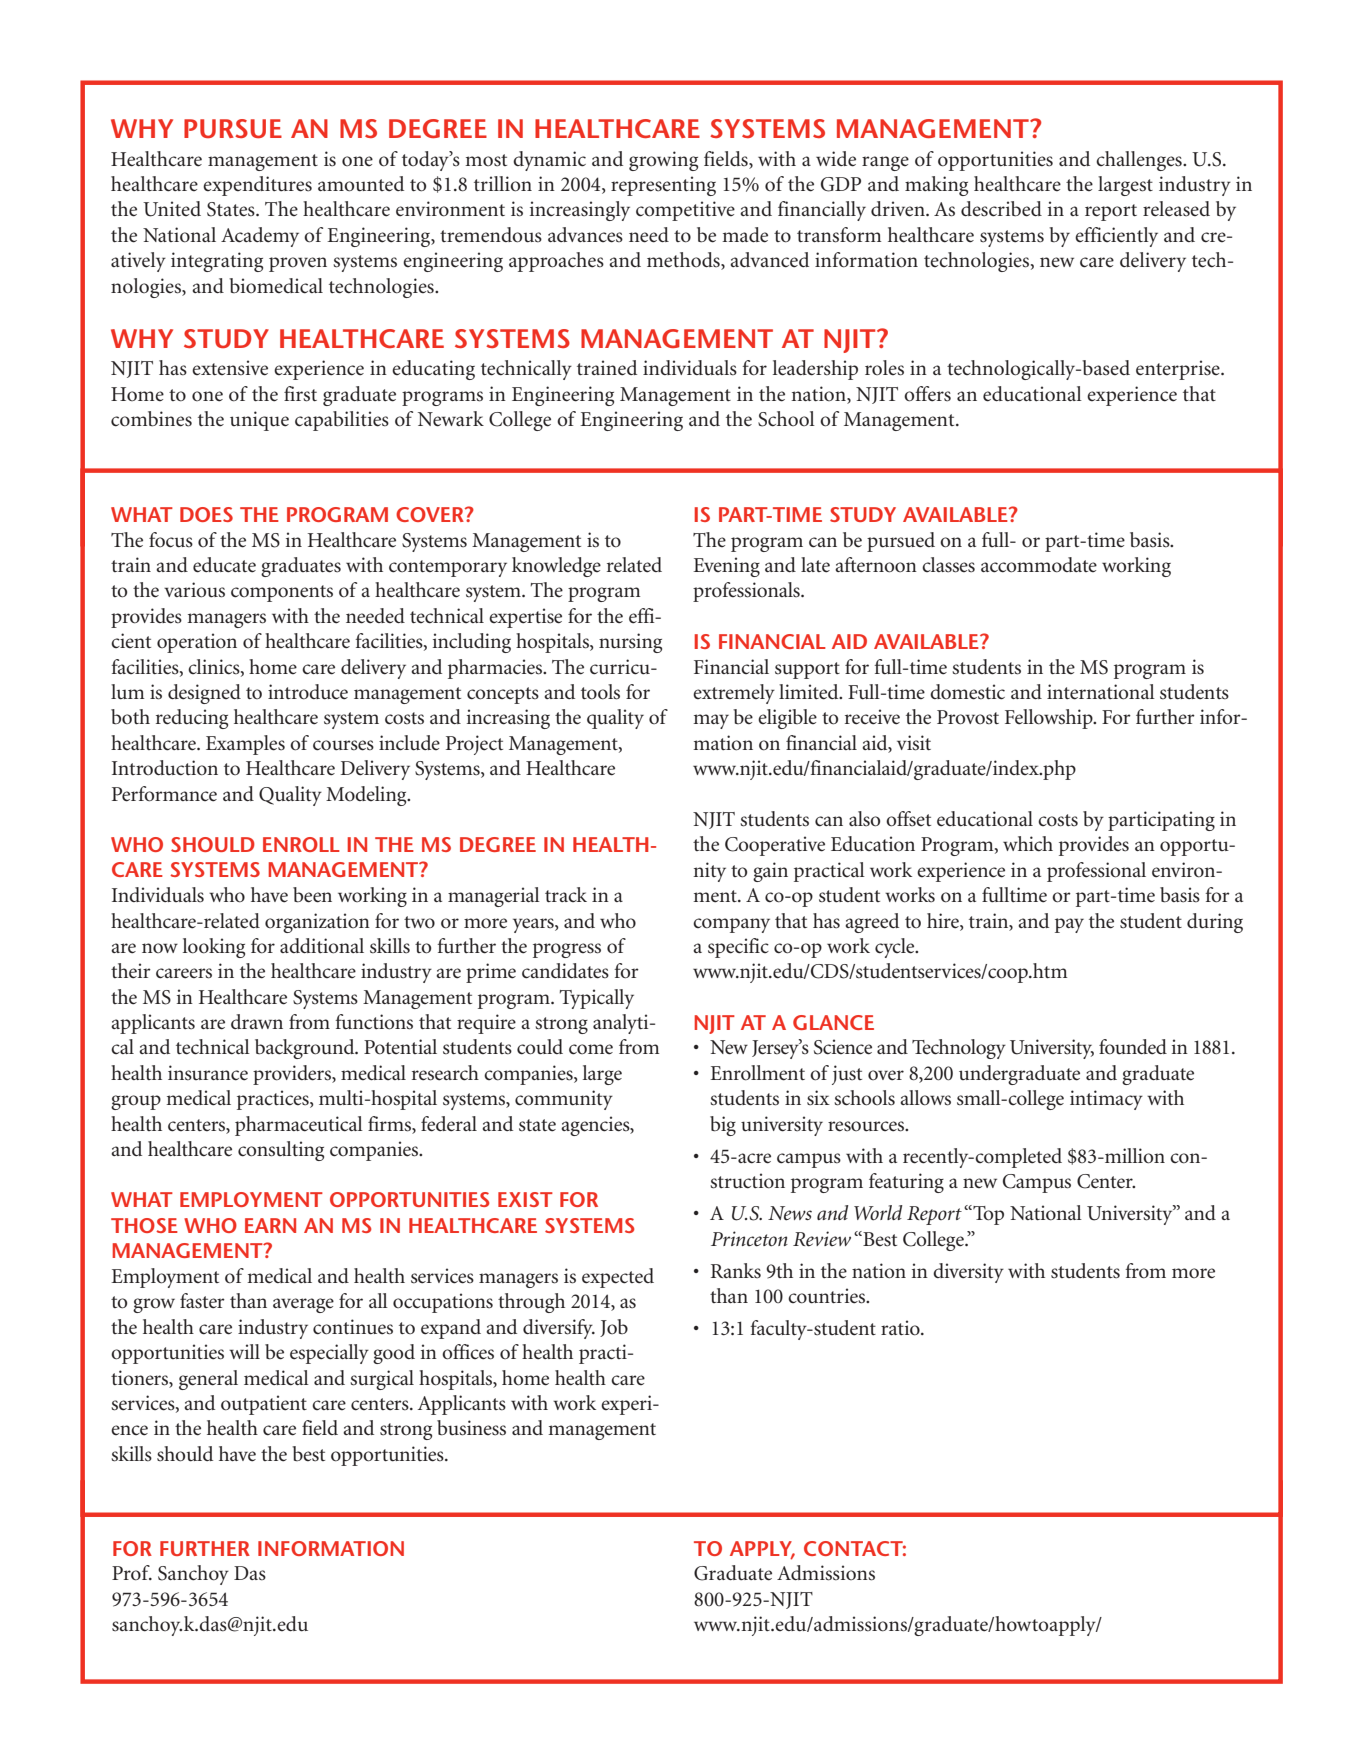 The image size is (1363, 1764). What do you see at coordinates (264, 1405) in the page?
I see `outpatient` at bounding box center [264, 1405].
